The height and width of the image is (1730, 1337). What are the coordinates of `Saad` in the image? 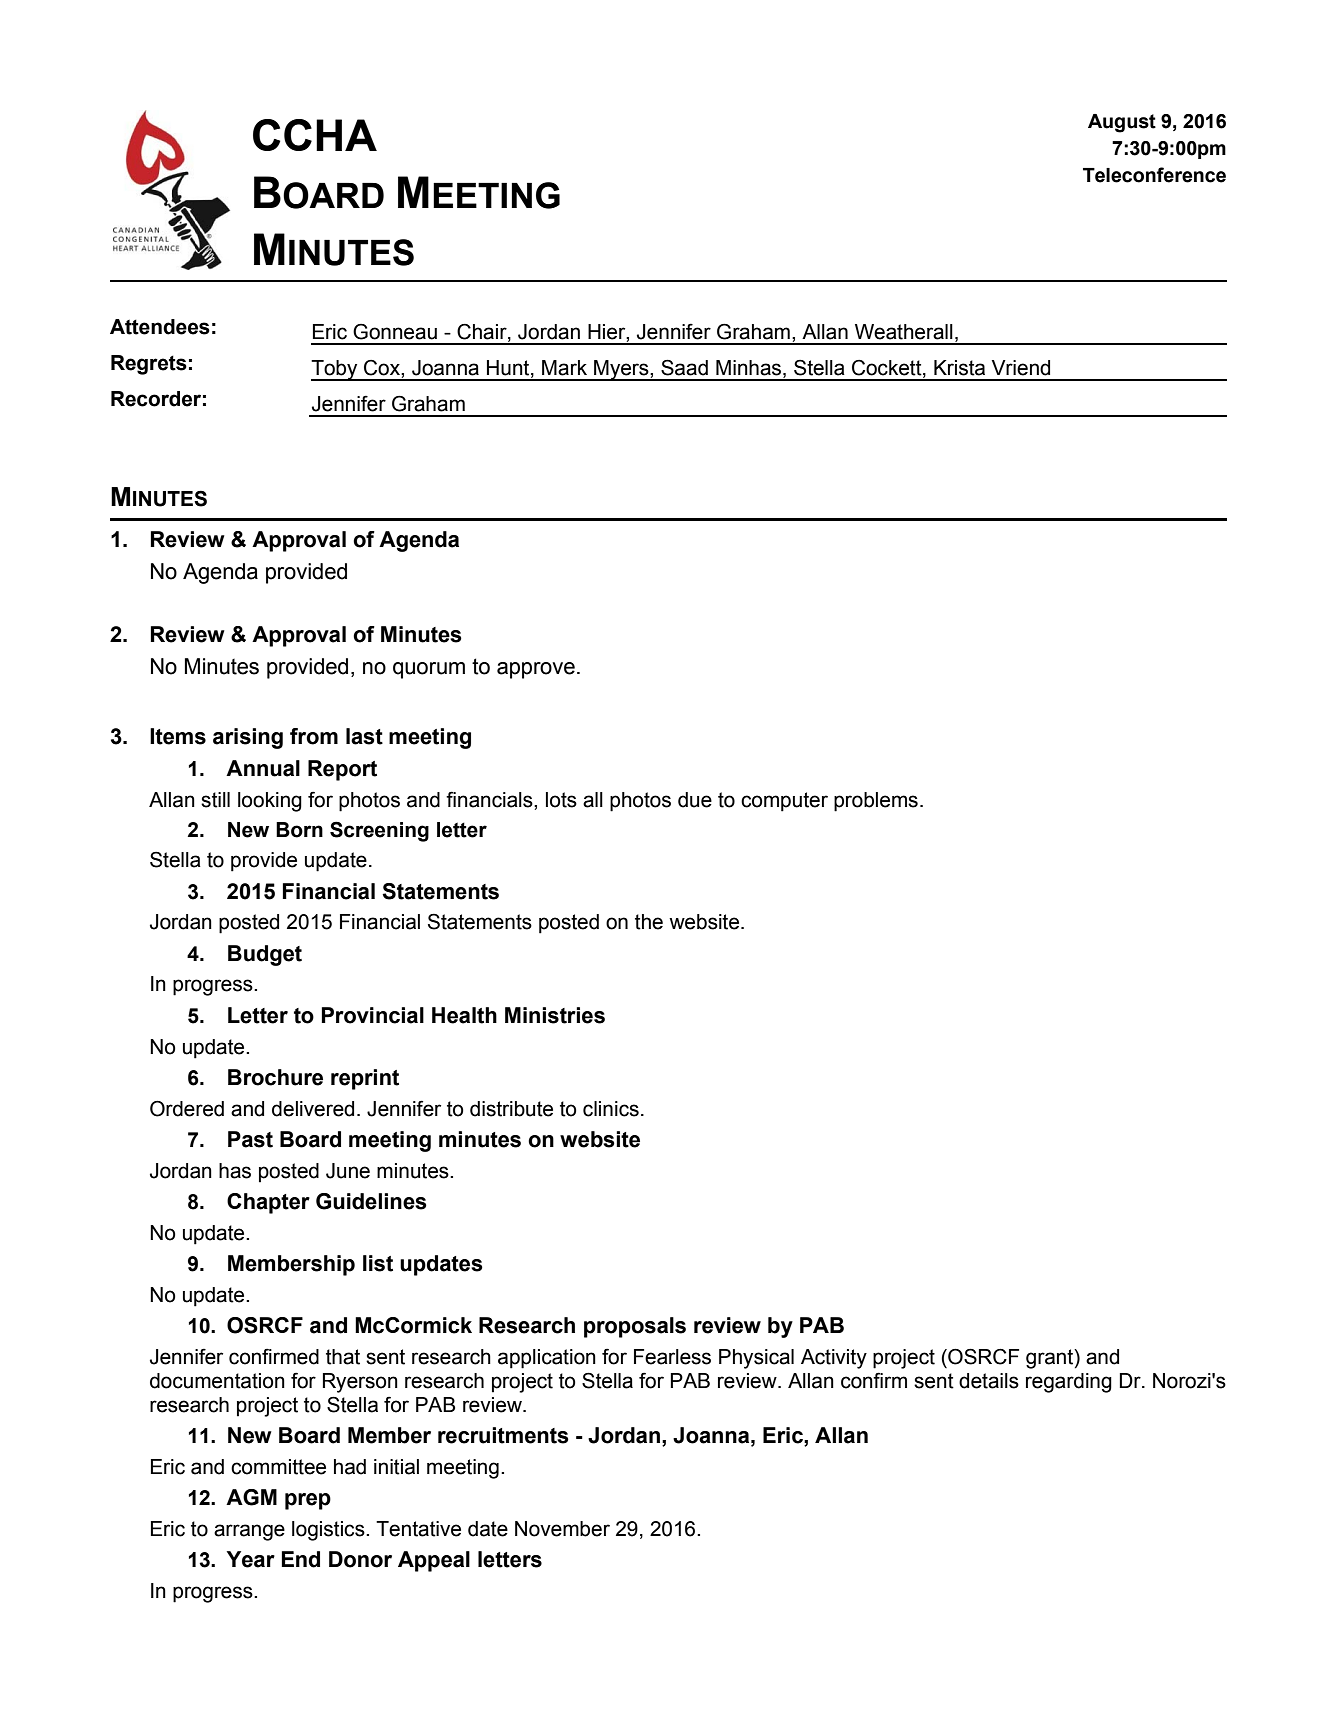 It's located at (684, 367).
